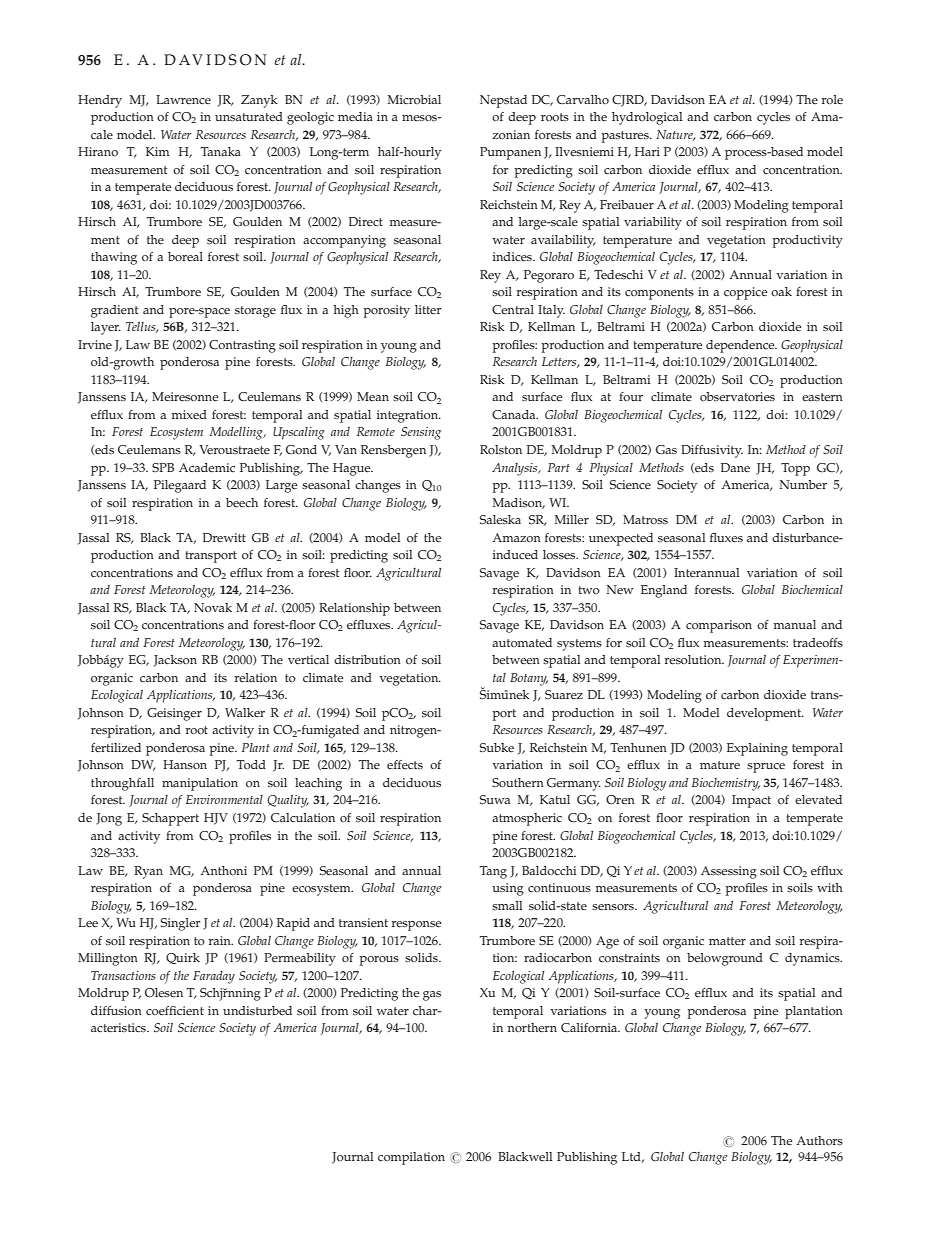  I want to click on Hanson, so click(185, 765).
